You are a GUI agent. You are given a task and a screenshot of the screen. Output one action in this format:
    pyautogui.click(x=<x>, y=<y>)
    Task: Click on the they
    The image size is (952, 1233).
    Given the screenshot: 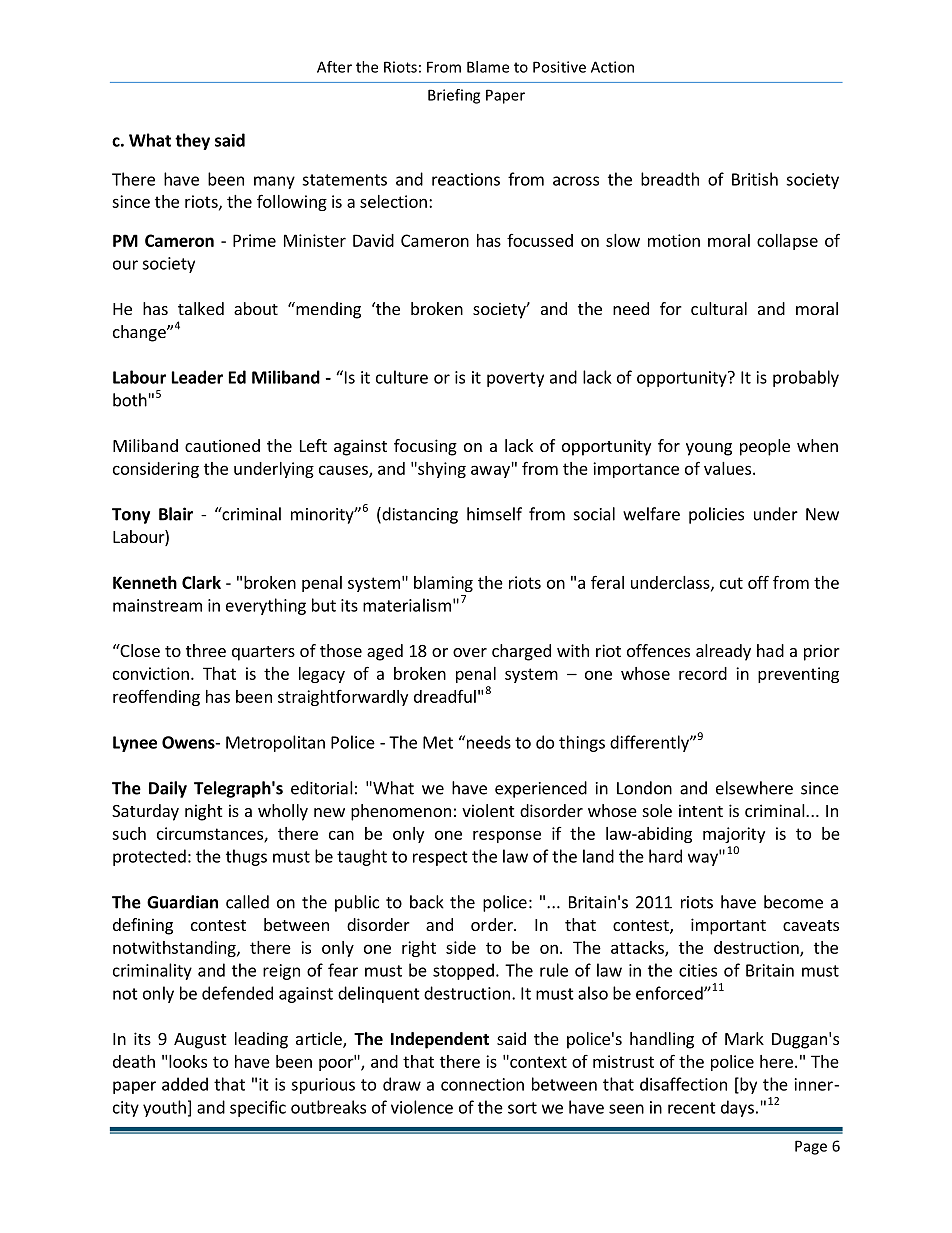 What is the action you would take?
    pyautogui.click(x=192, y=141)
